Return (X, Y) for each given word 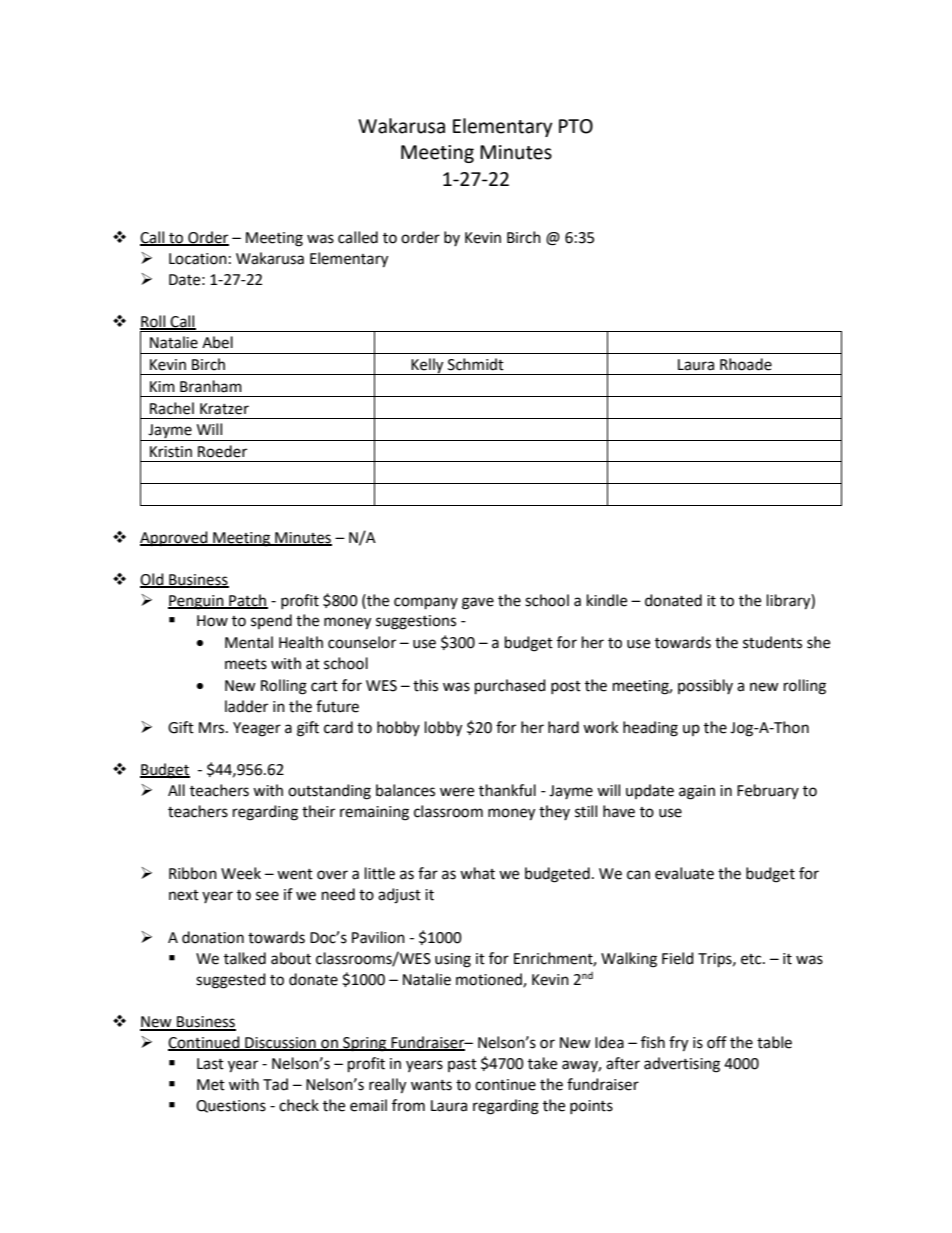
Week (241, 873)
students (772, 642)
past (462, 1065)
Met (211, 1085)
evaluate (684, 873)
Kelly (428, 366)
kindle (607, 600)
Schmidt (476, 364)
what (477, 873)
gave (478, 603)
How (212, 621)
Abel (217, 342)
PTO (576, 126)
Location (198, 259)
